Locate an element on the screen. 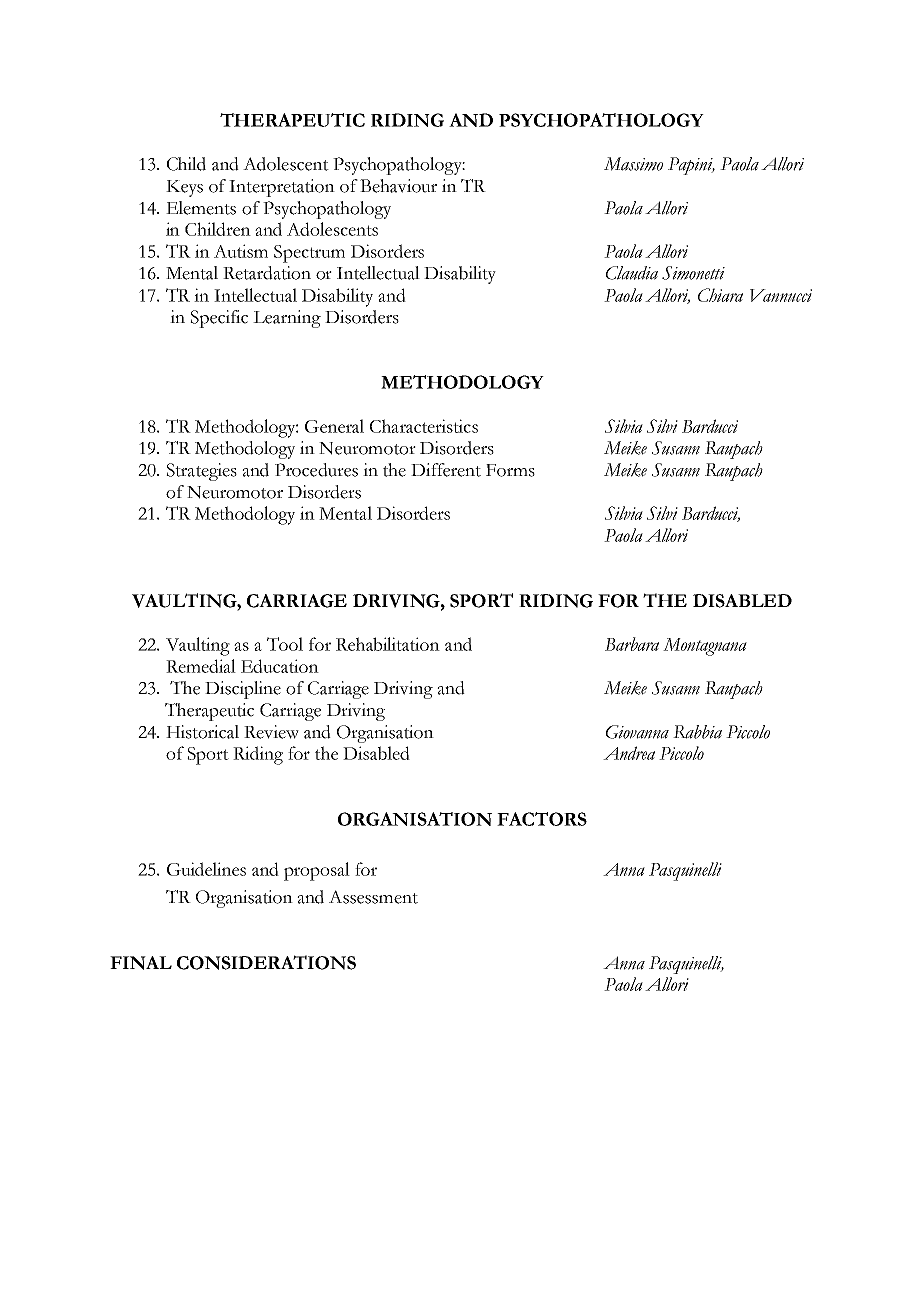 This screenshot has height=1307, width=924. CONSIDERATIONS is located at coordinates (266, 962).
